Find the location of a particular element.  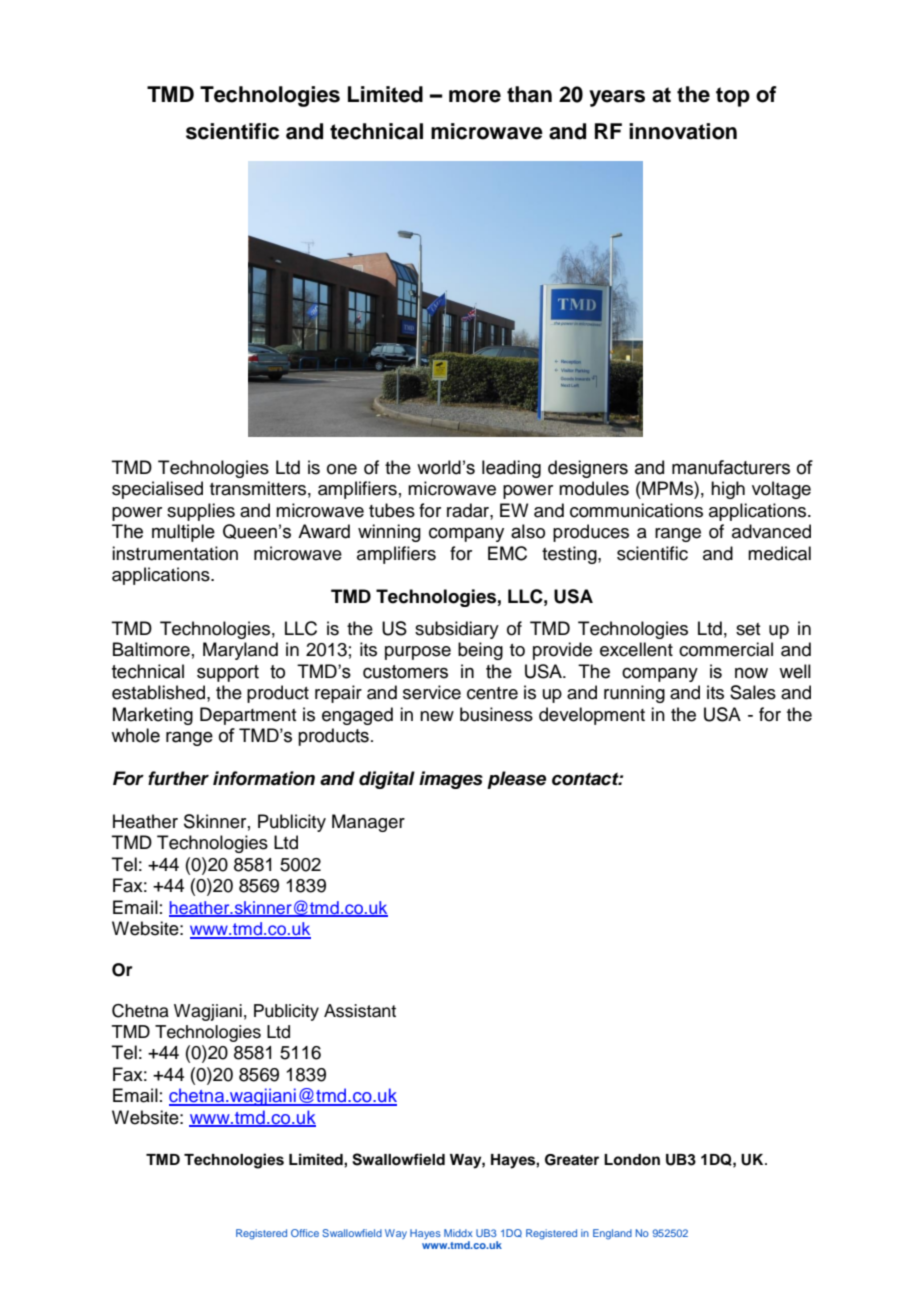

than is located at coordinates (529, 94).
